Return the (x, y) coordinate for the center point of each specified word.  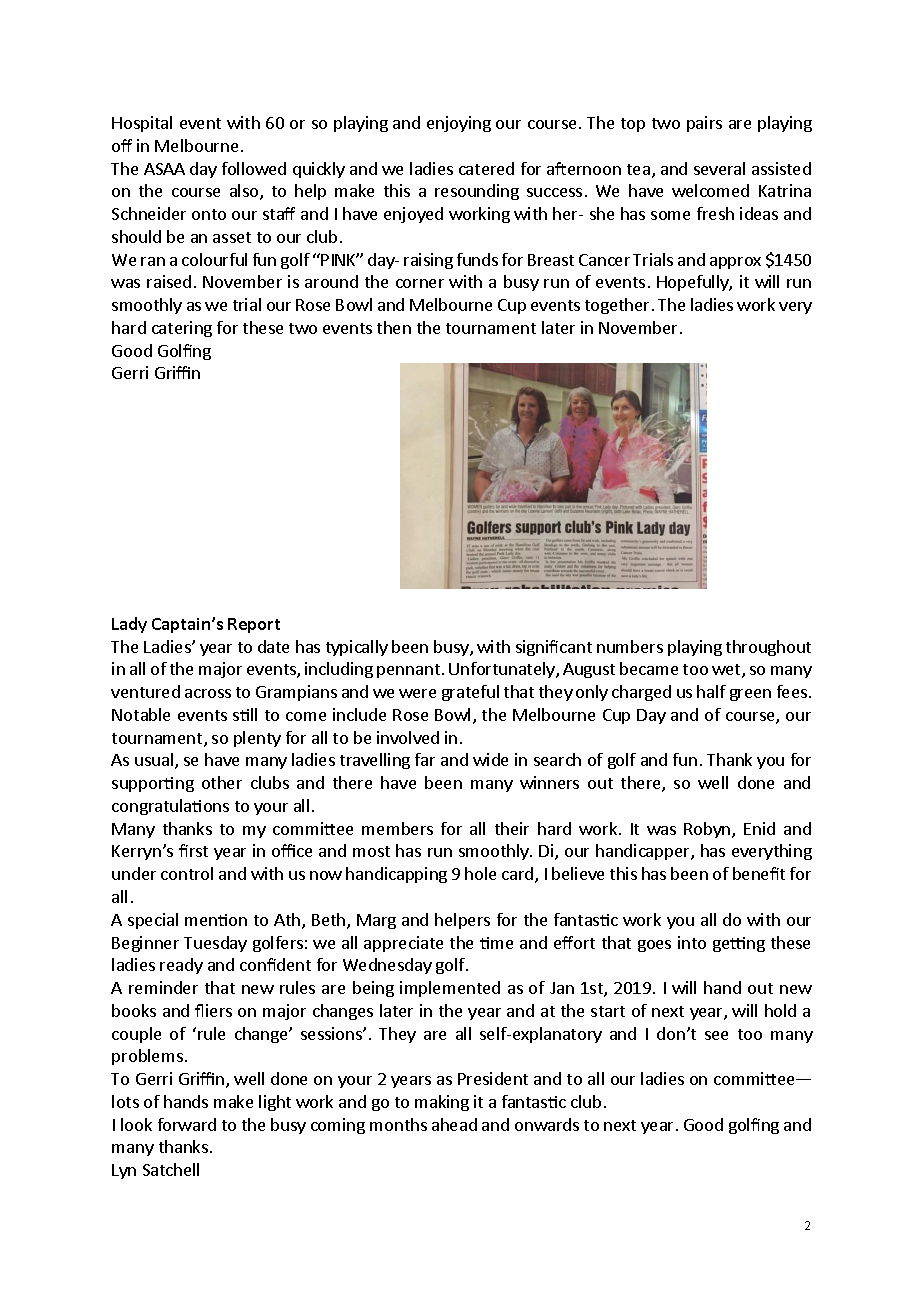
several (719, 168)
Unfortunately (503, 670)
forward (187, 1124)
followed (254, 168)
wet (727, 671)
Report (254, 625)
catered (486, 168)
